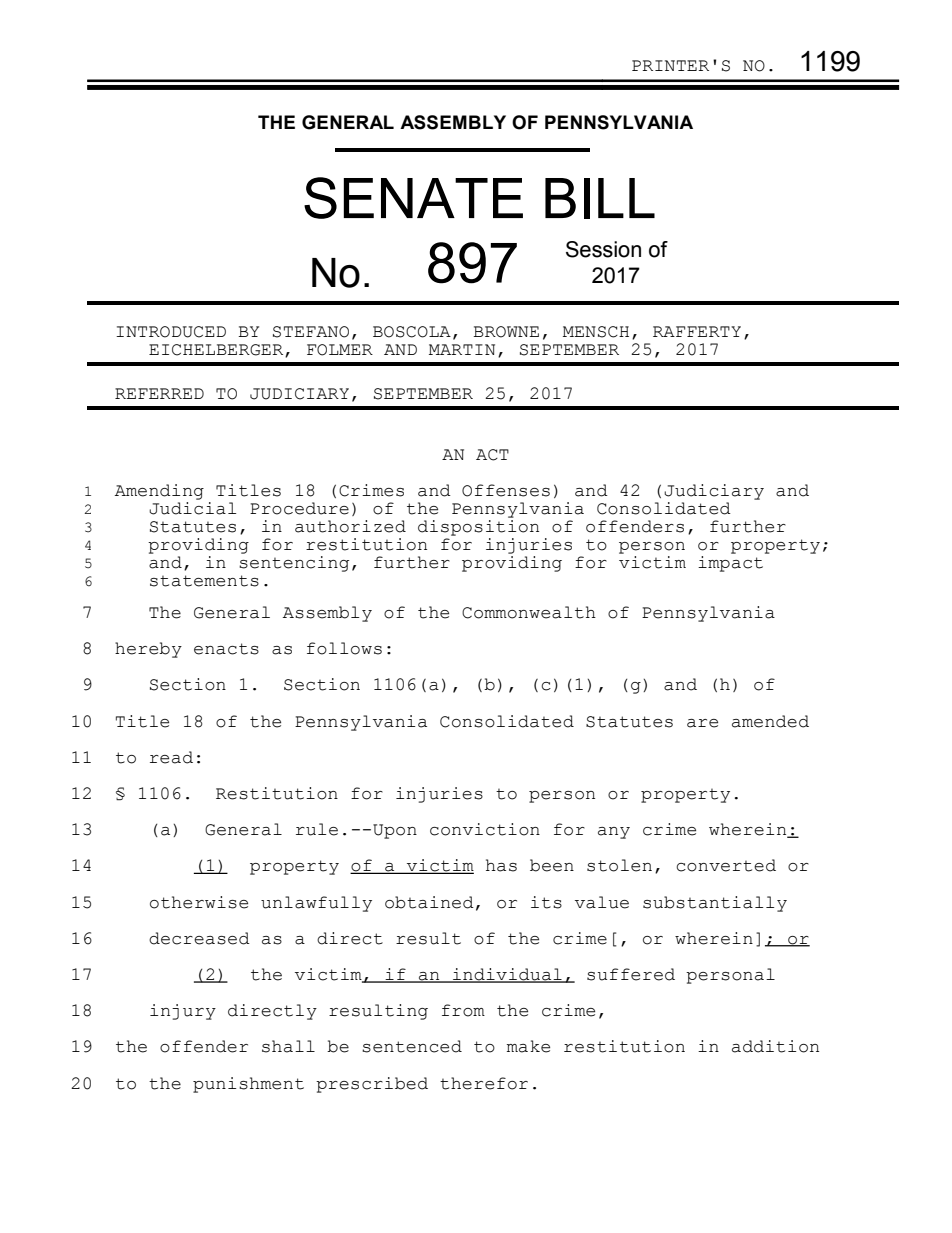 This document has height=1233, width=952. Describe the element at coordinates (413, 198) in the document. I see `SENATE` at that location.
